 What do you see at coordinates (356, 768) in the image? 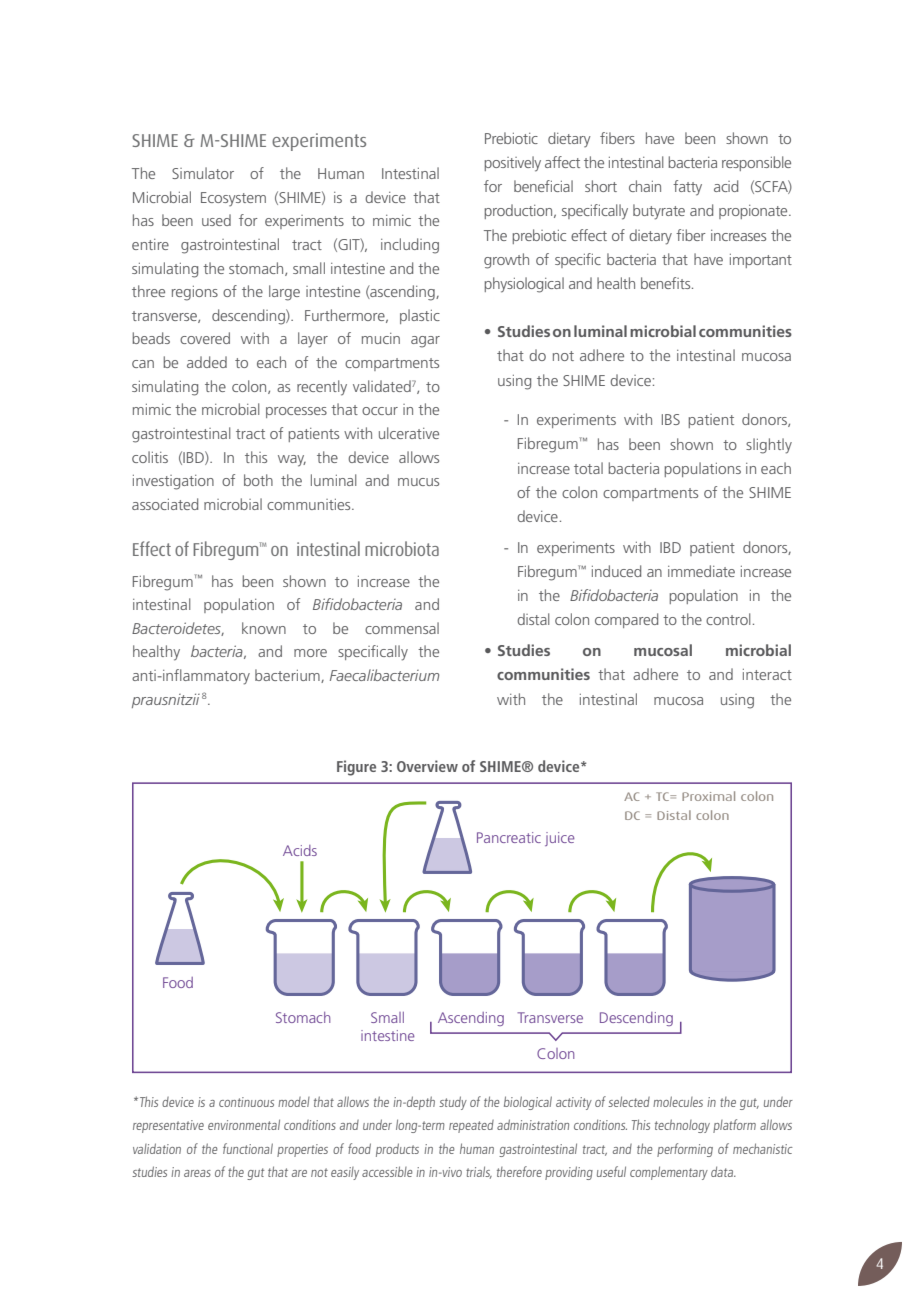
I see `Figure` at bounding box center [356, 768].
